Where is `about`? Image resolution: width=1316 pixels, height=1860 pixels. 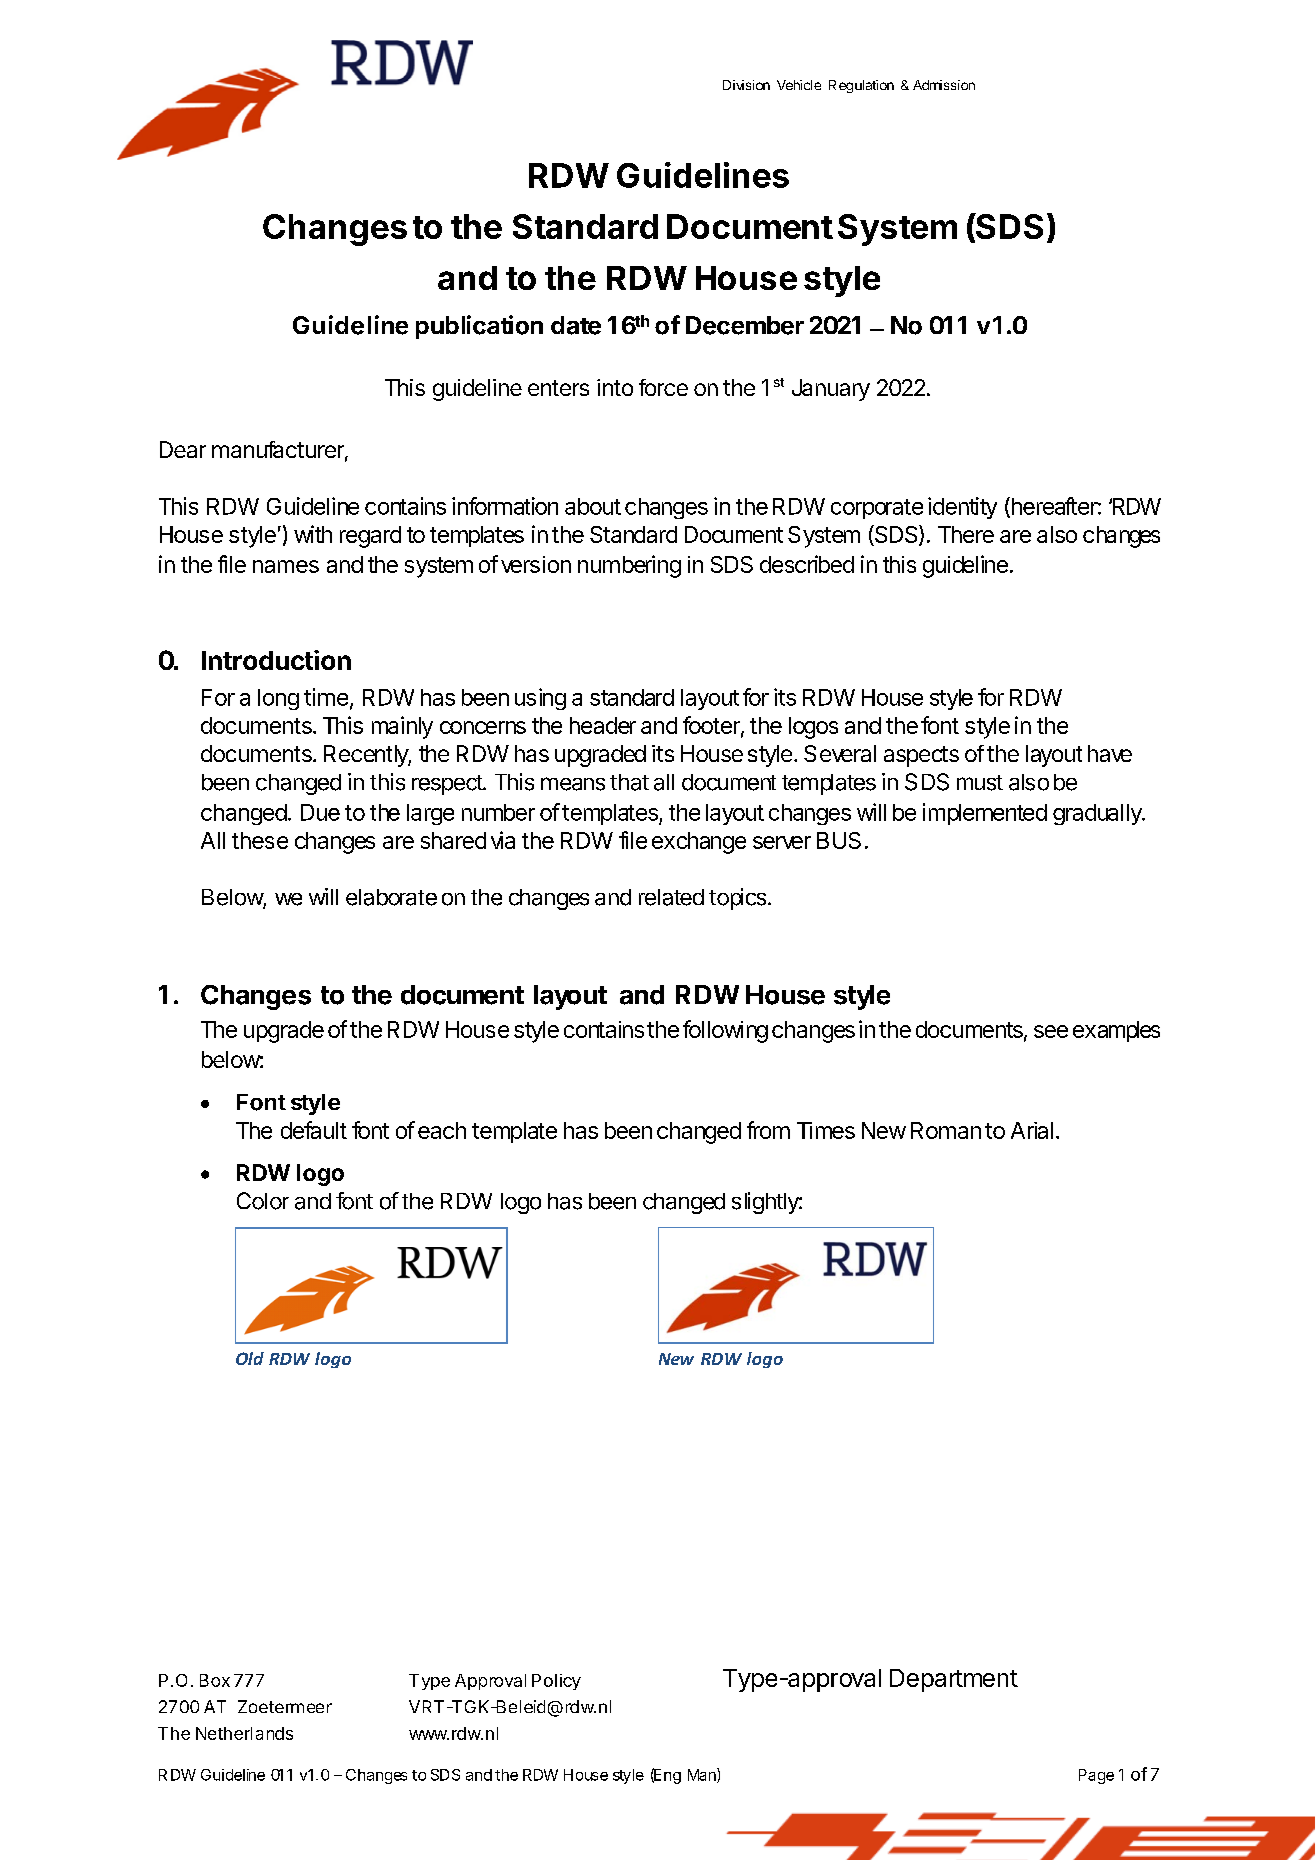
about is located at coordinates (593, 506).
